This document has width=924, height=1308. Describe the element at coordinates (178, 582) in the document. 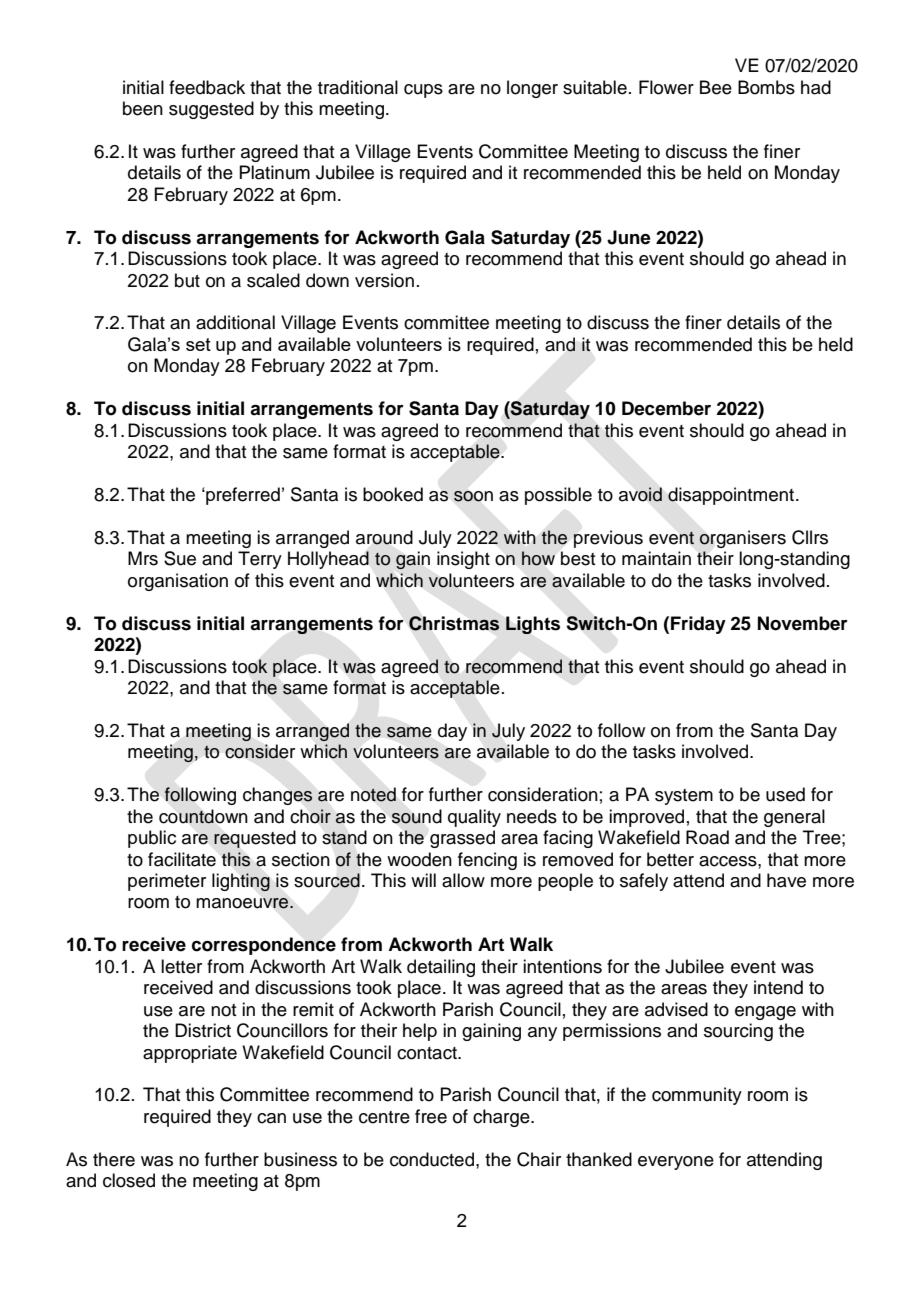

I see `organisation` at that location.
